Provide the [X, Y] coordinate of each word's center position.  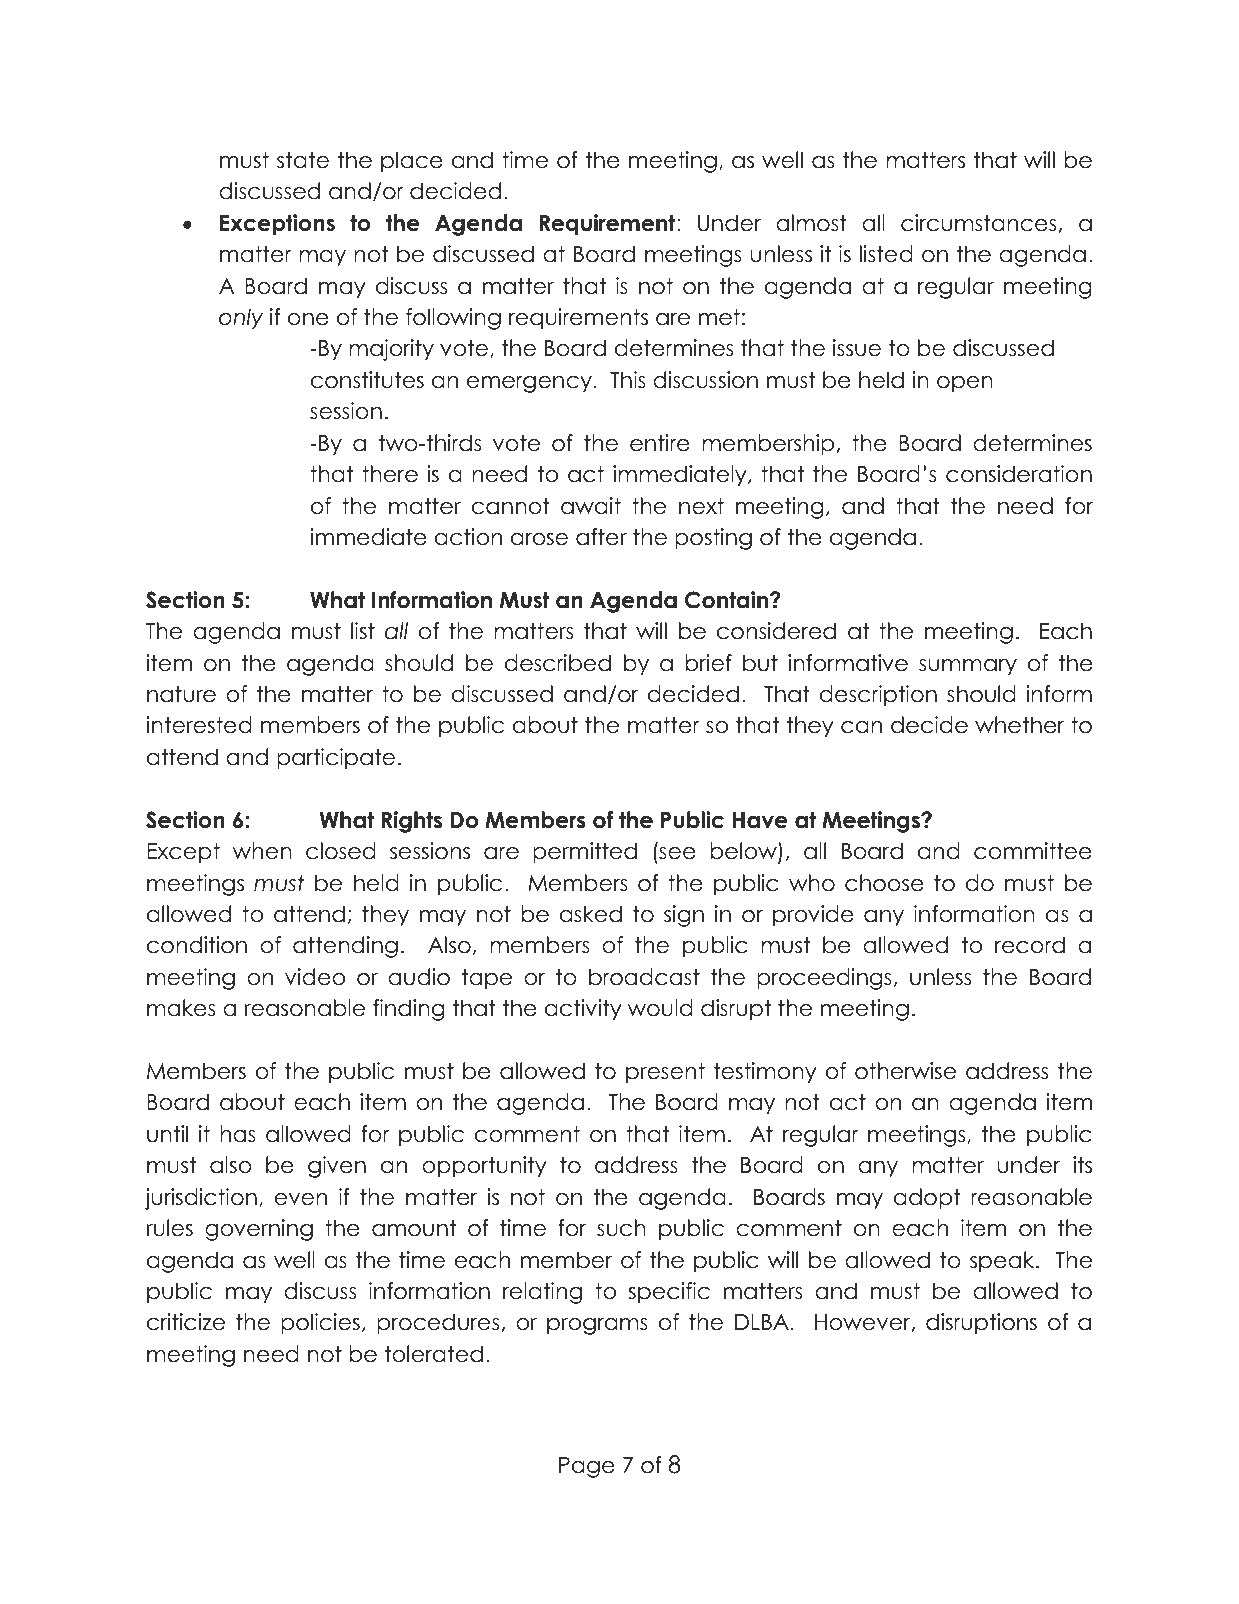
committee [1033, 851]
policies [320, 1324]
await [591, 506]
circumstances [978, 223]
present [665, 1073]
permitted [585, 853]
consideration [1019, 474]
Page [587, 1467]
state [303, 160]
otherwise [905, 1071]
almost [811, 223]
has [238, 1134]
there [390, 474]
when [262, 851]
